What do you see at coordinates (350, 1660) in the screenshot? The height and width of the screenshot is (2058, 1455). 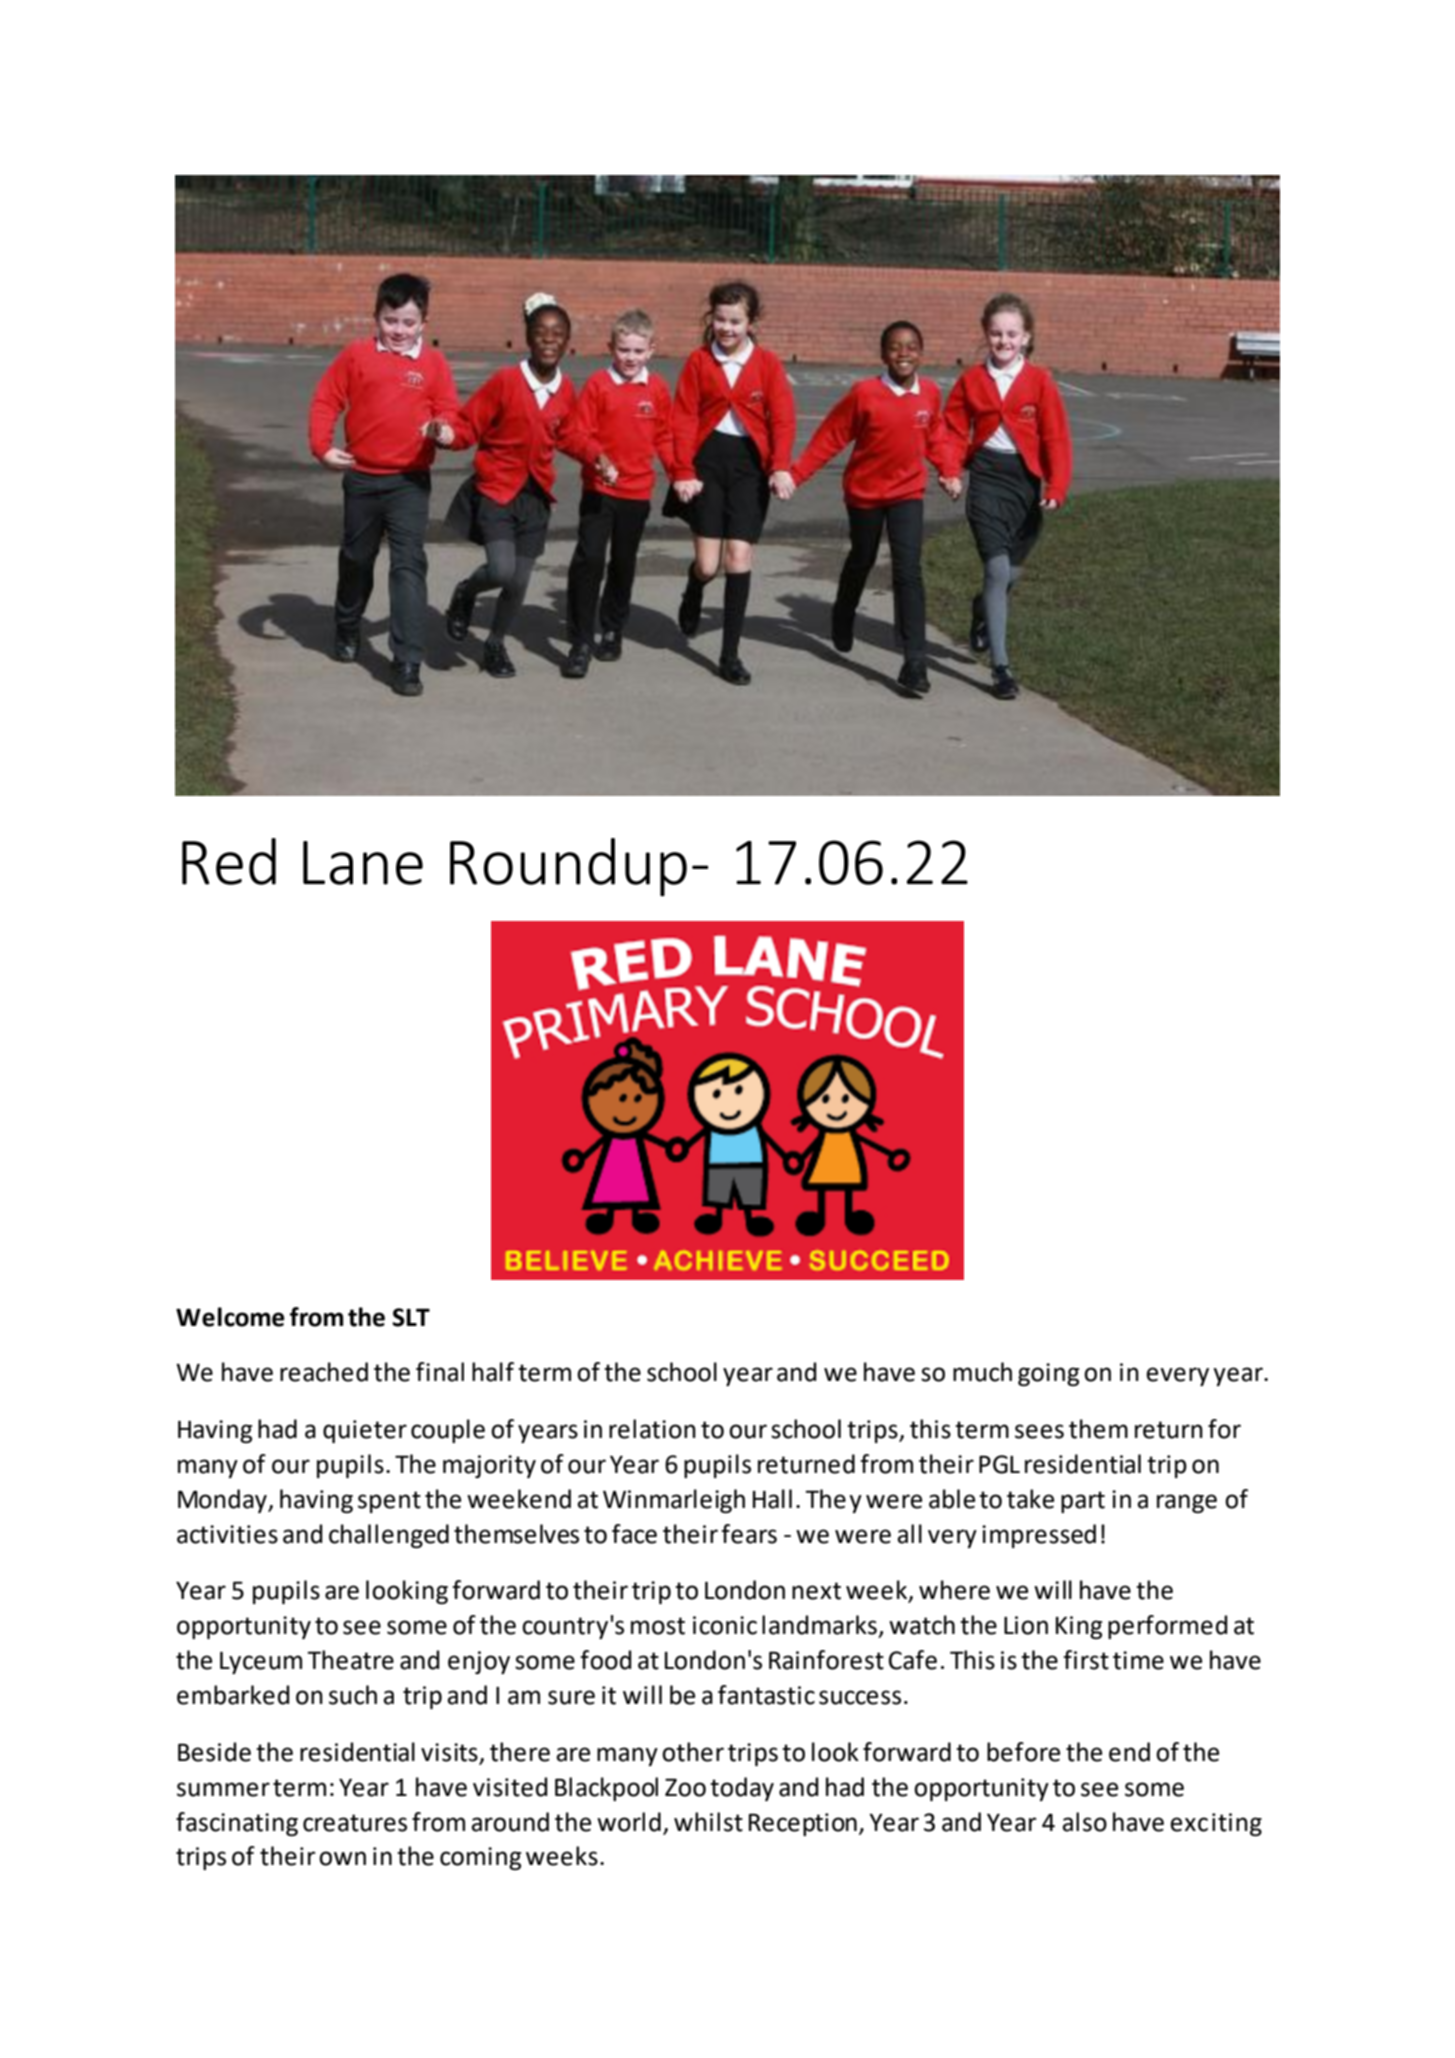 I see `Theatre` at bounding box center [350, 1660].
